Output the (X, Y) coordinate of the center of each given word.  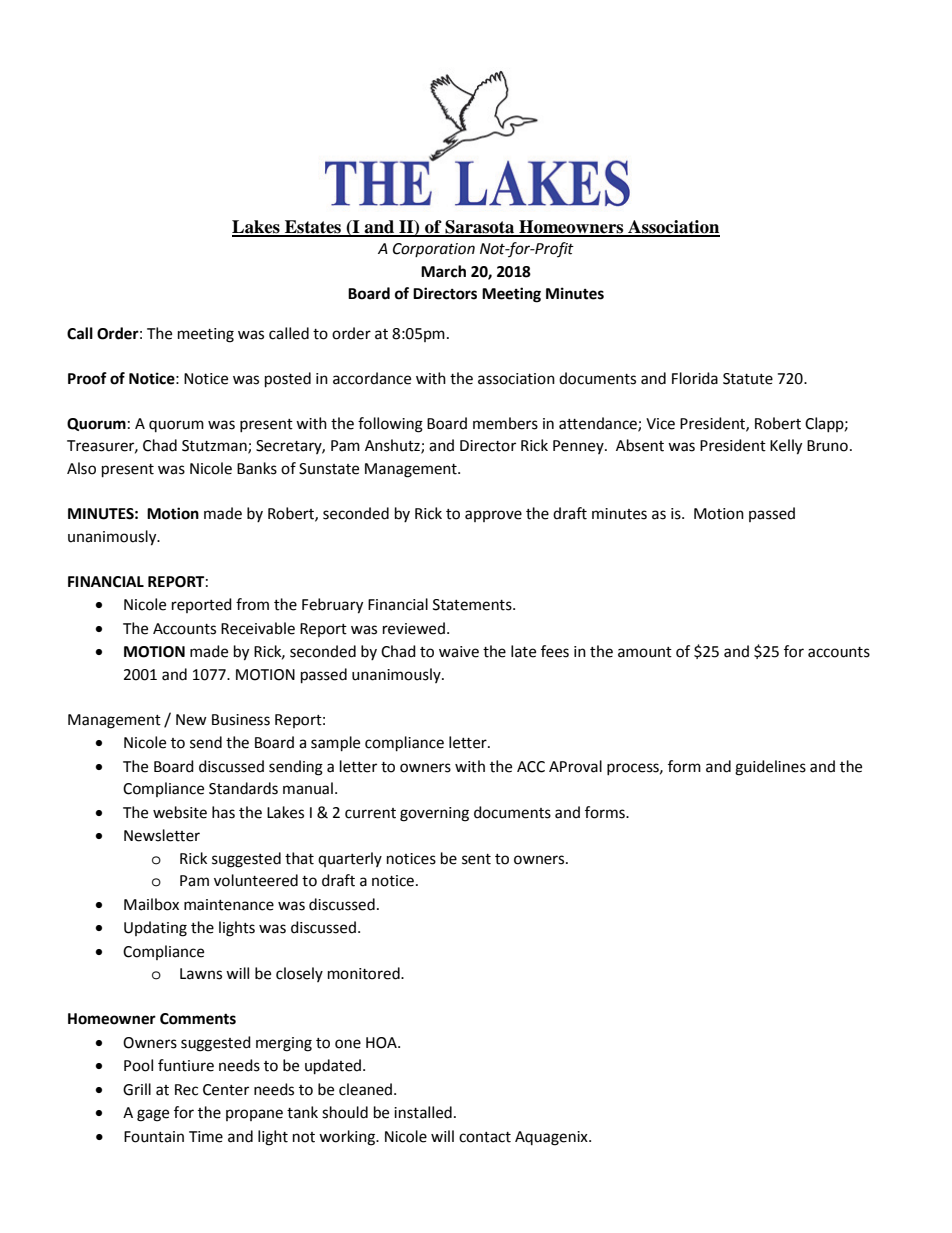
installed (423, 1112)
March (443, 271)
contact (485, 1137)
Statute (748, 379)
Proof (87, 378)
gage (153, 1115)
